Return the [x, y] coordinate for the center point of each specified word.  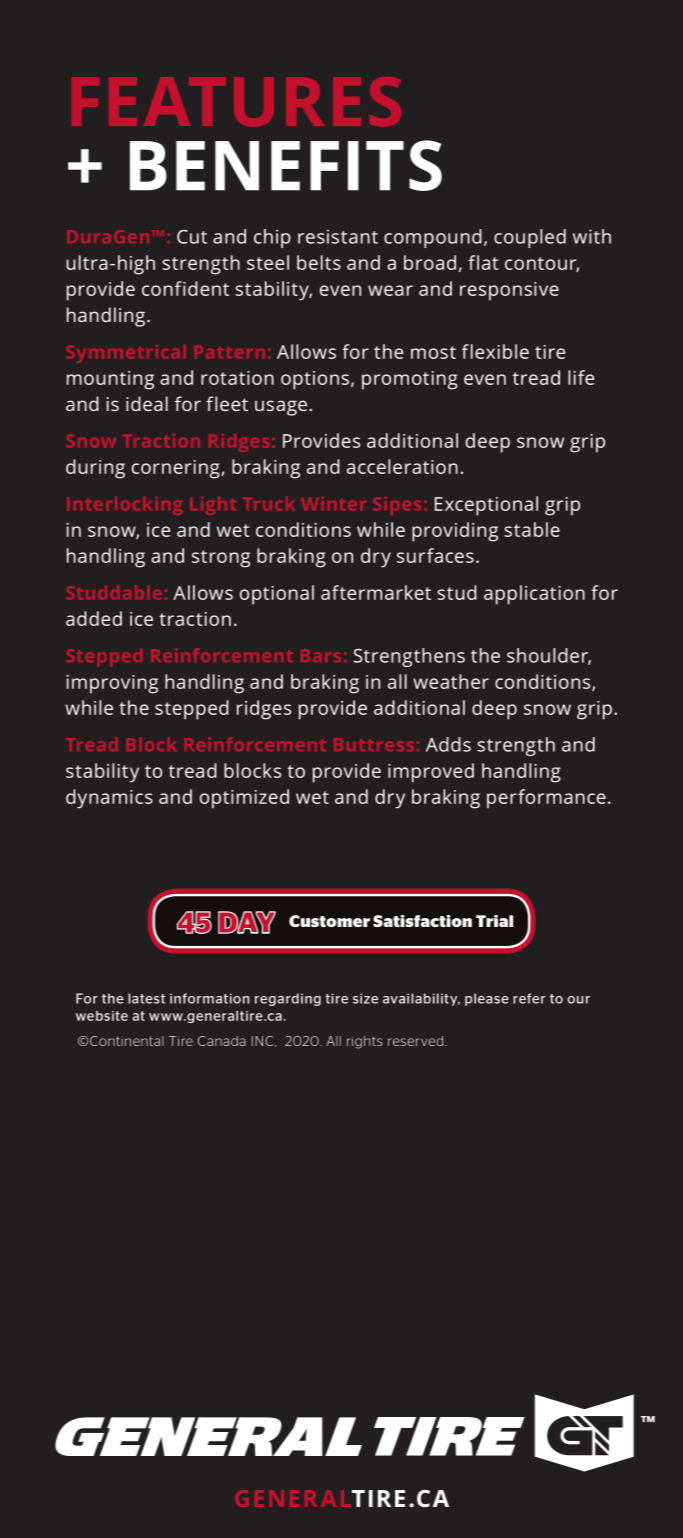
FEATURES [236, 102]
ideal [147, 403]
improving [112, 684]
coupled [530, 238]
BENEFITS [286, 165]
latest [146, 998]
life [581, 377]
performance [546, 799]
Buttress [374, 744]
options [315, 380]
